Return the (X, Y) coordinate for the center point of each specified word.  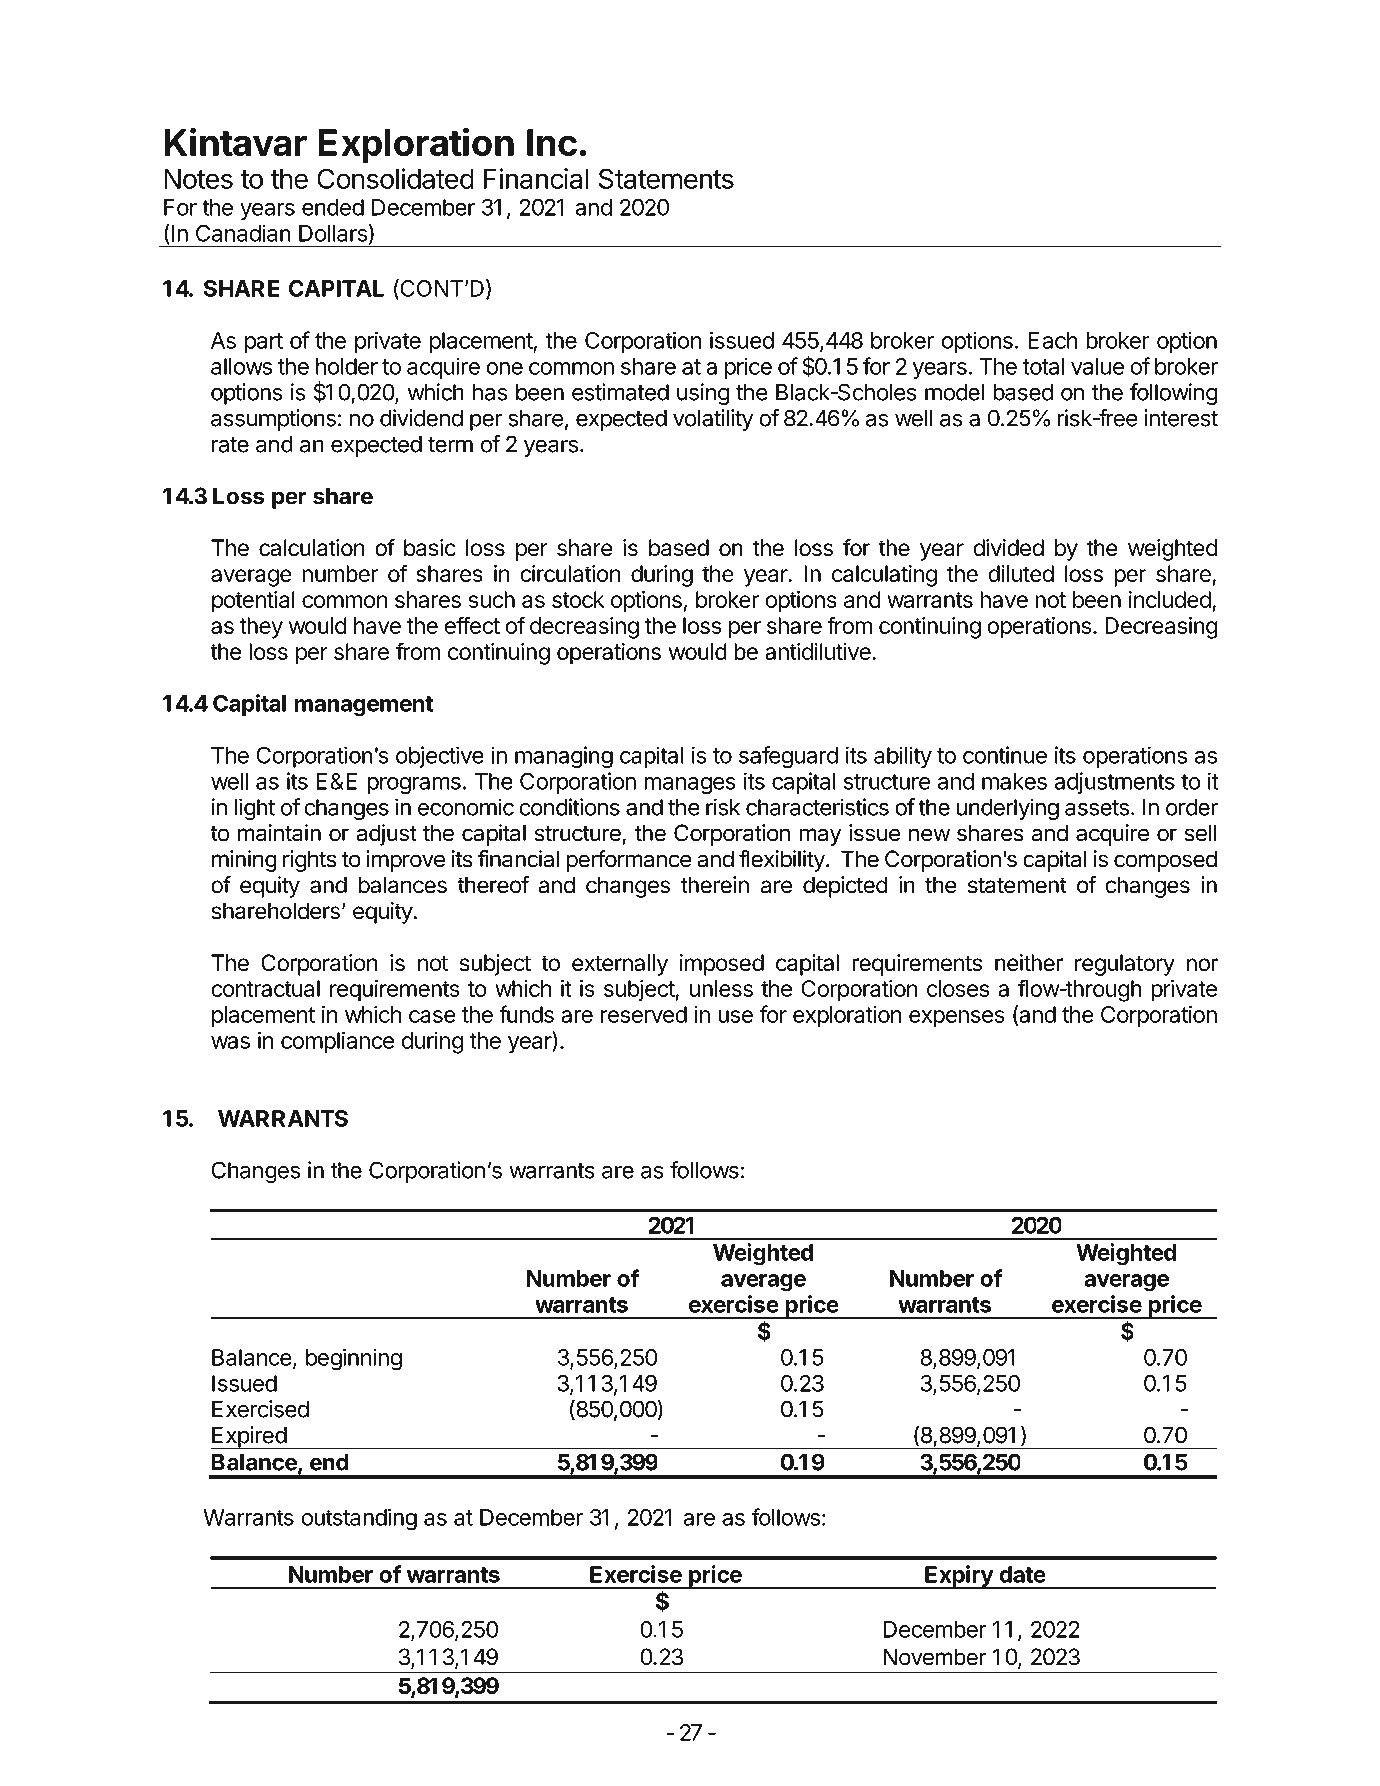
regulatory (1125, 965)
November (935, 1657)
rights (310, 861)
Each (1052, 340)
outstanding (359, 1519)
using (703, 394)
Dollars (333, 233)
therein (715, 885)
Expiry (959, 1577)
